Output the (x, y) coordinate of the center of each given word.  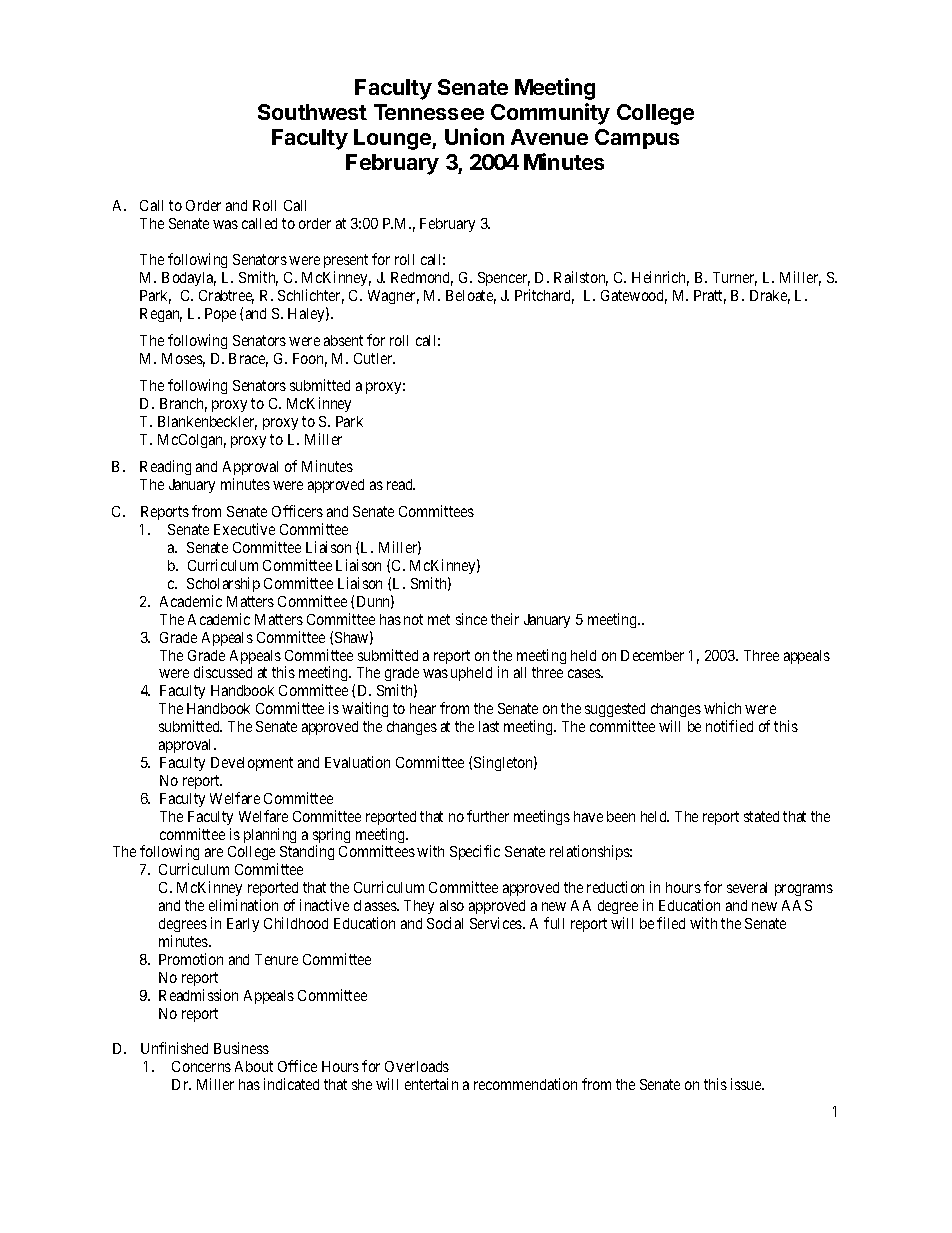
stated (761, 816)
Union (474, 136)
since (471, 619)
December (652, 655)
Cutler (374, 358)
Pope (220, 315)
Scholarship (223, 584)
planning (270, 835)
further (488, 816)
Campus (637, 139)
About (254, 1066)
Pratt (710, 297)
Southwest (312, 112)
